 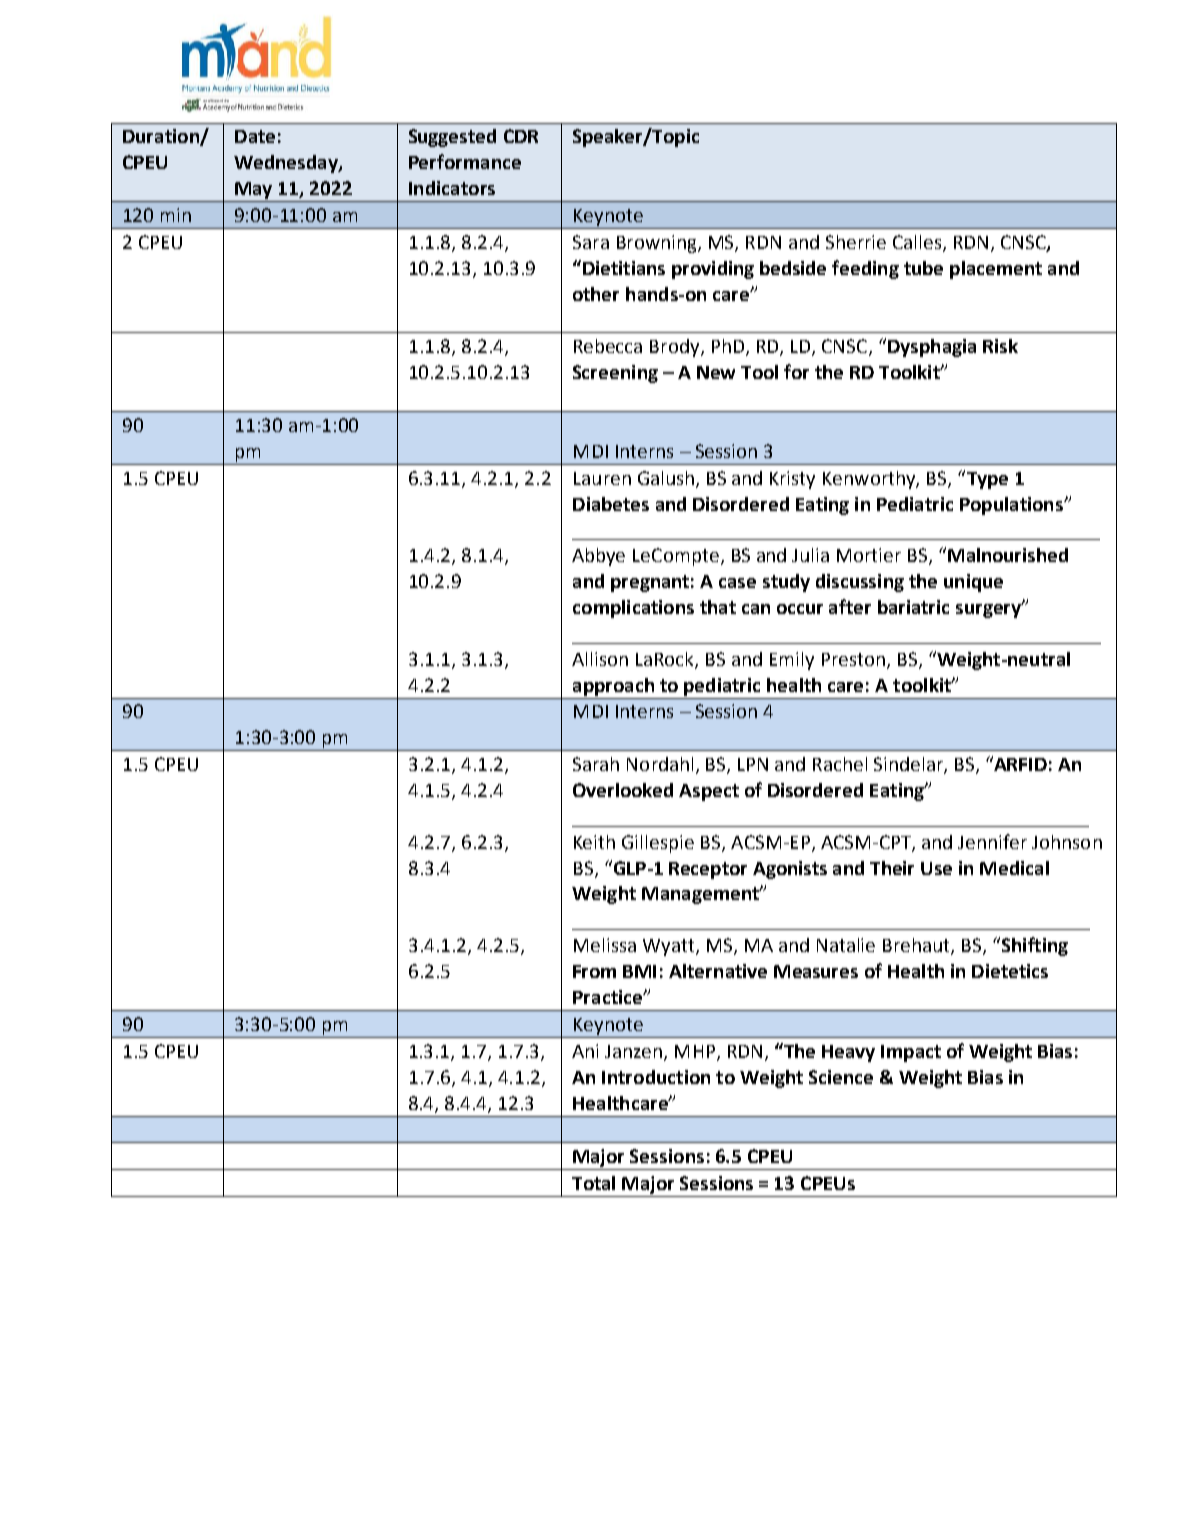 What do you see at coordinates (602, 478) in the screenshot?
I see `Lauren` at bounding box center [602, 478].
